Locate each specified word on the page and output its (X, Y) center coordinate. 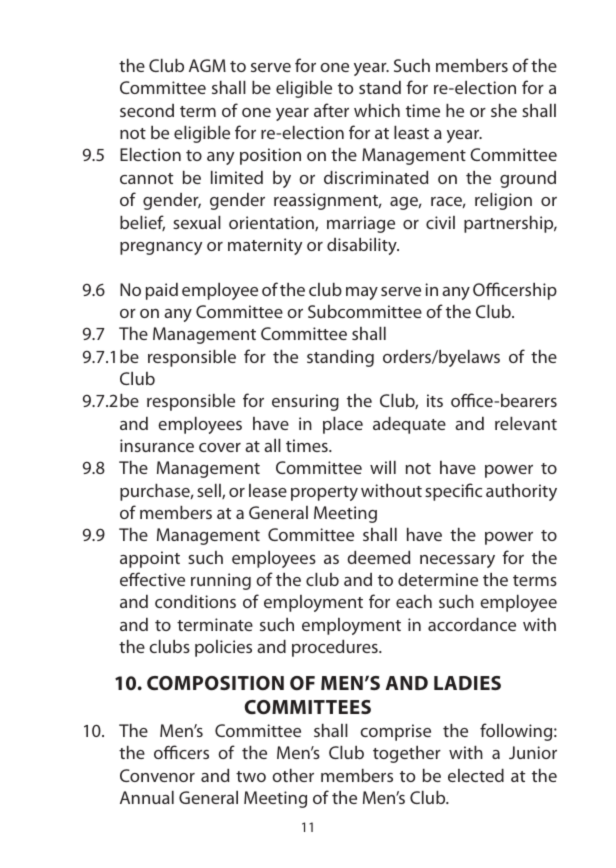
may (362, 293)
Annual (147, 797)
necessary (457, 561)
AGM (207, 65)
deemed (378, 557)
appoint (150, 559)
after (331, 110)
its (435, 400)
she (504, 110)
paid (162, 291)
